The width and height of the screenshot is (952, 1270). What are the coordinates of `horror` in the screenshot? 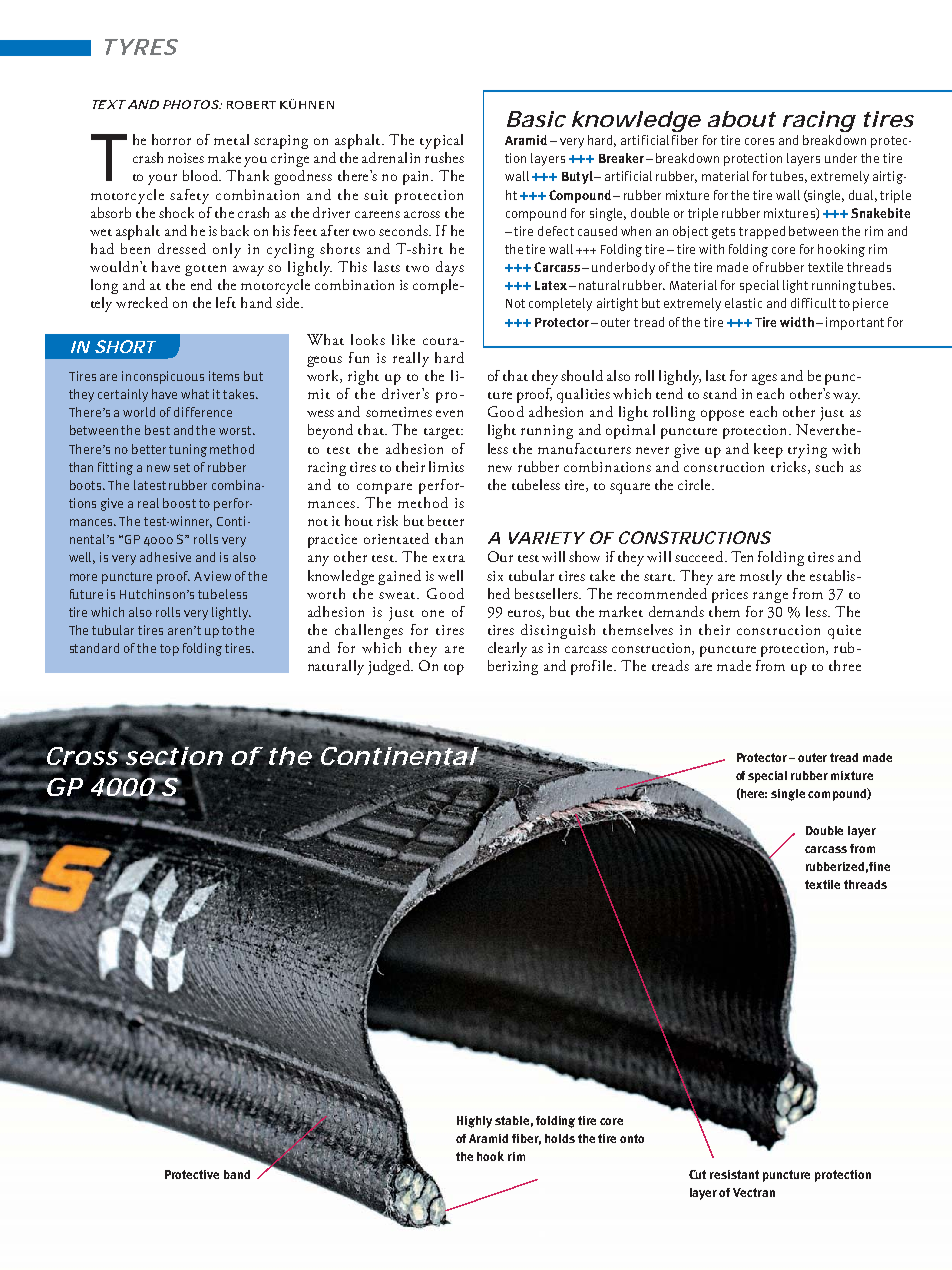 It's located at (171, 139).
